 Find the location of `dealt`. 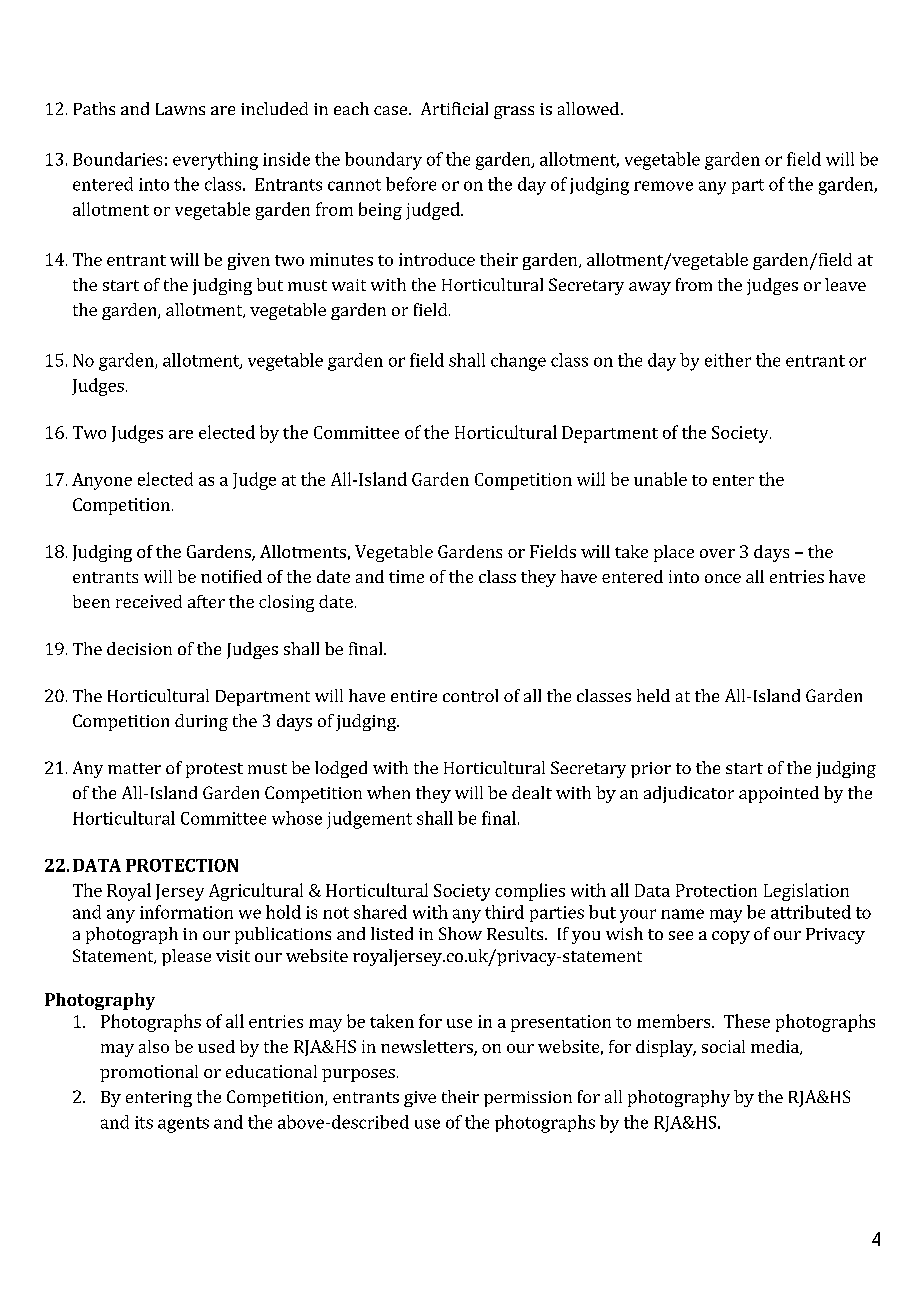

dealt is located at coordinates (532, 792).
